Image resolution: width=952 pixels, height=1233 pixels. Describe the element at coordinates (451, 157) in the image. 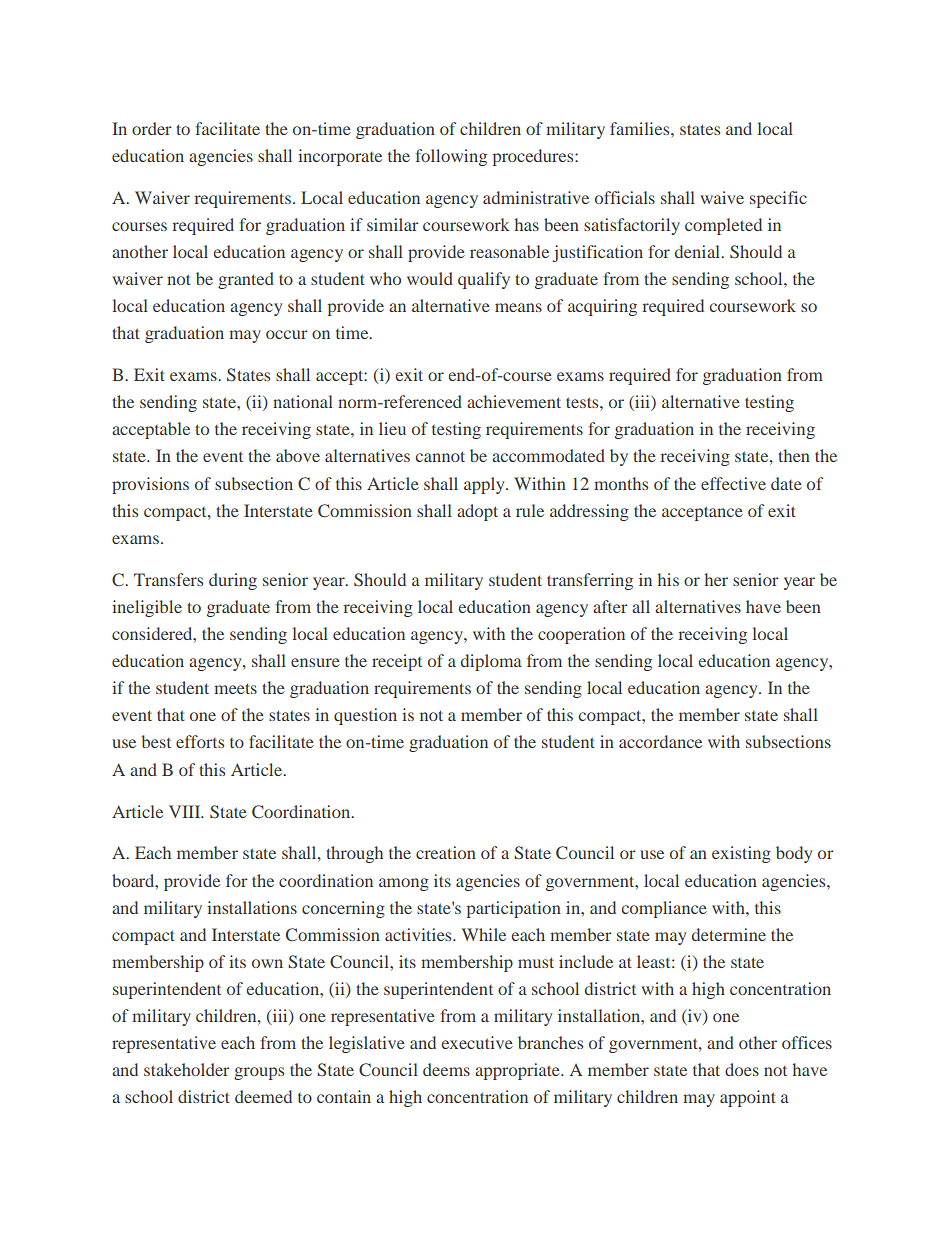

I see `following` at that location.
